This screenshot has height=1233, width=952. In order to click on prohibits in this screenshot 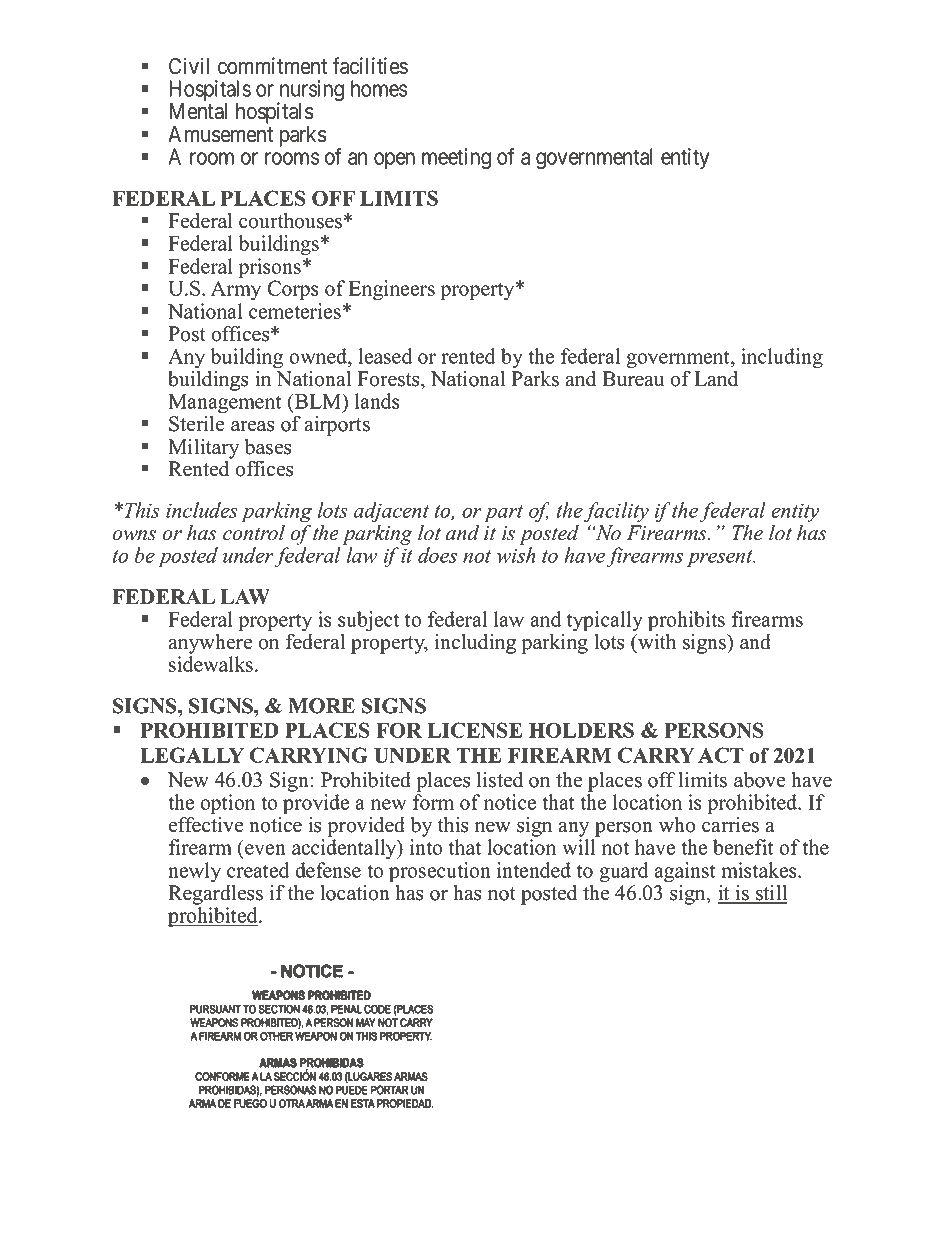, I will do `click(686, 621)`.
